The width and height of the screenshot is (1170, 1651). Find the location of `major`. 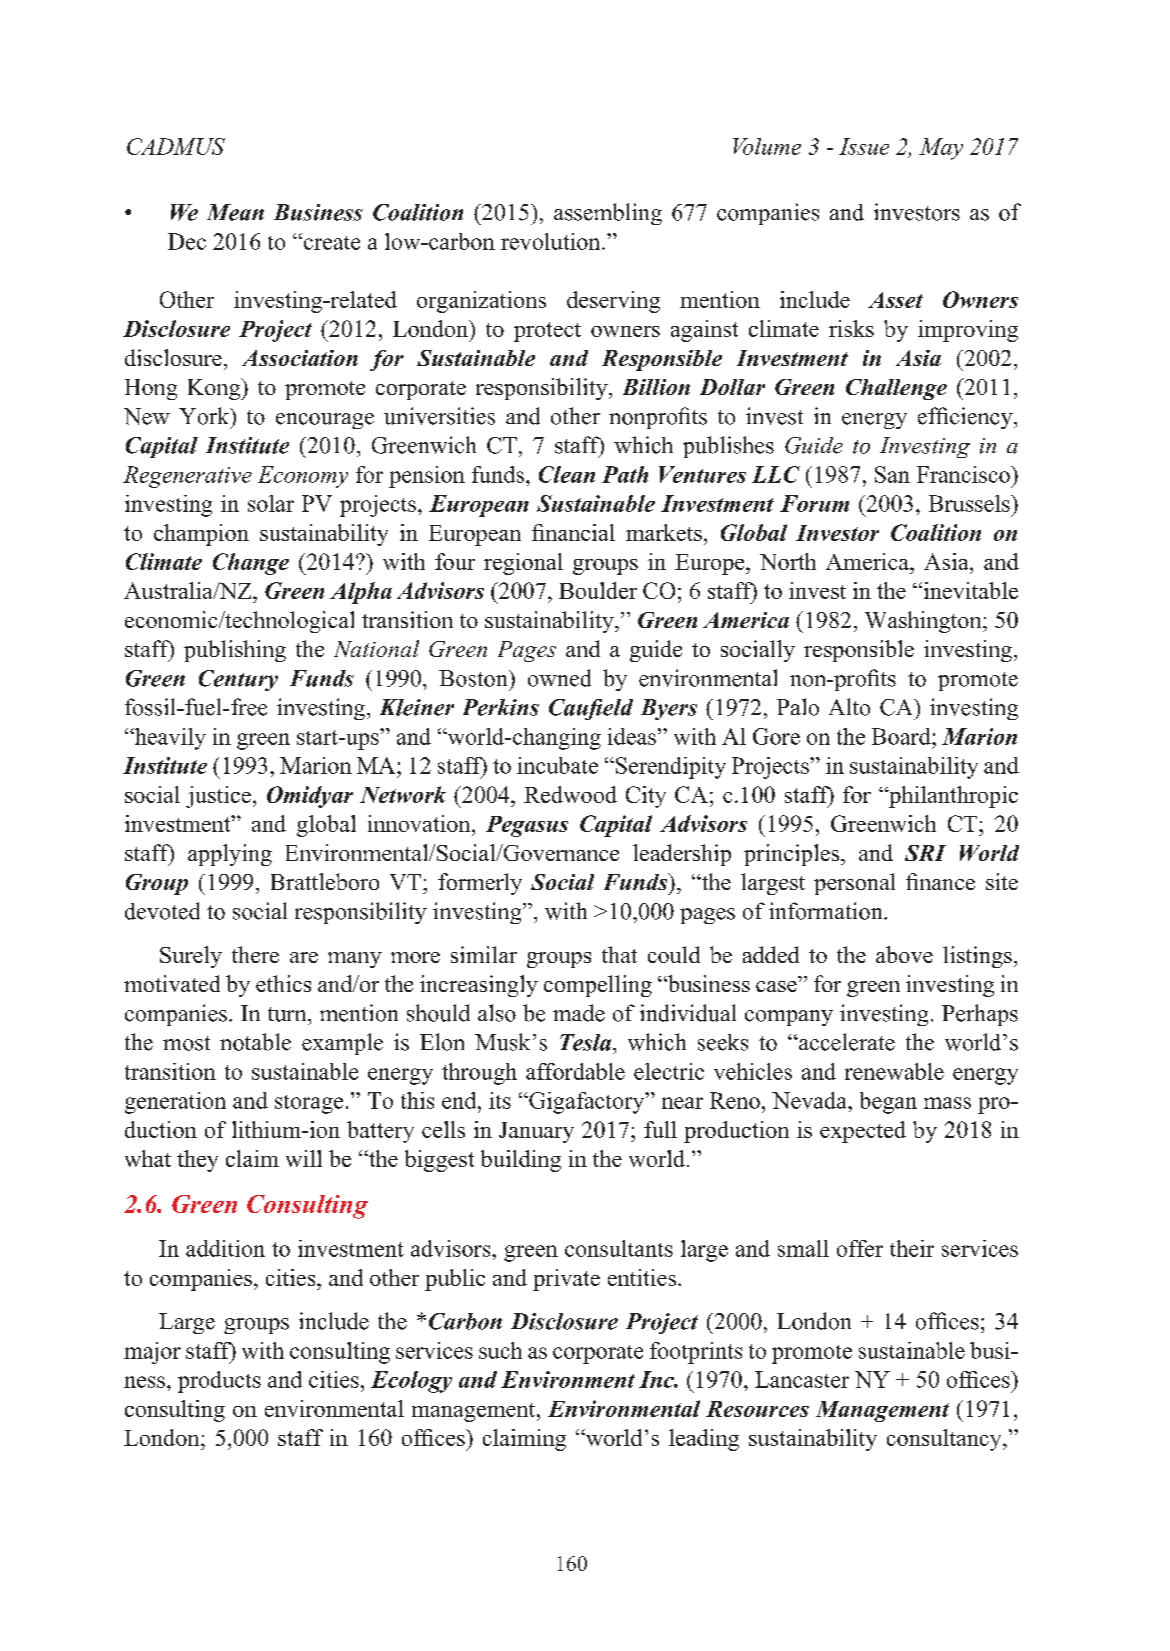

major is located at coordinates (152, 1353).
